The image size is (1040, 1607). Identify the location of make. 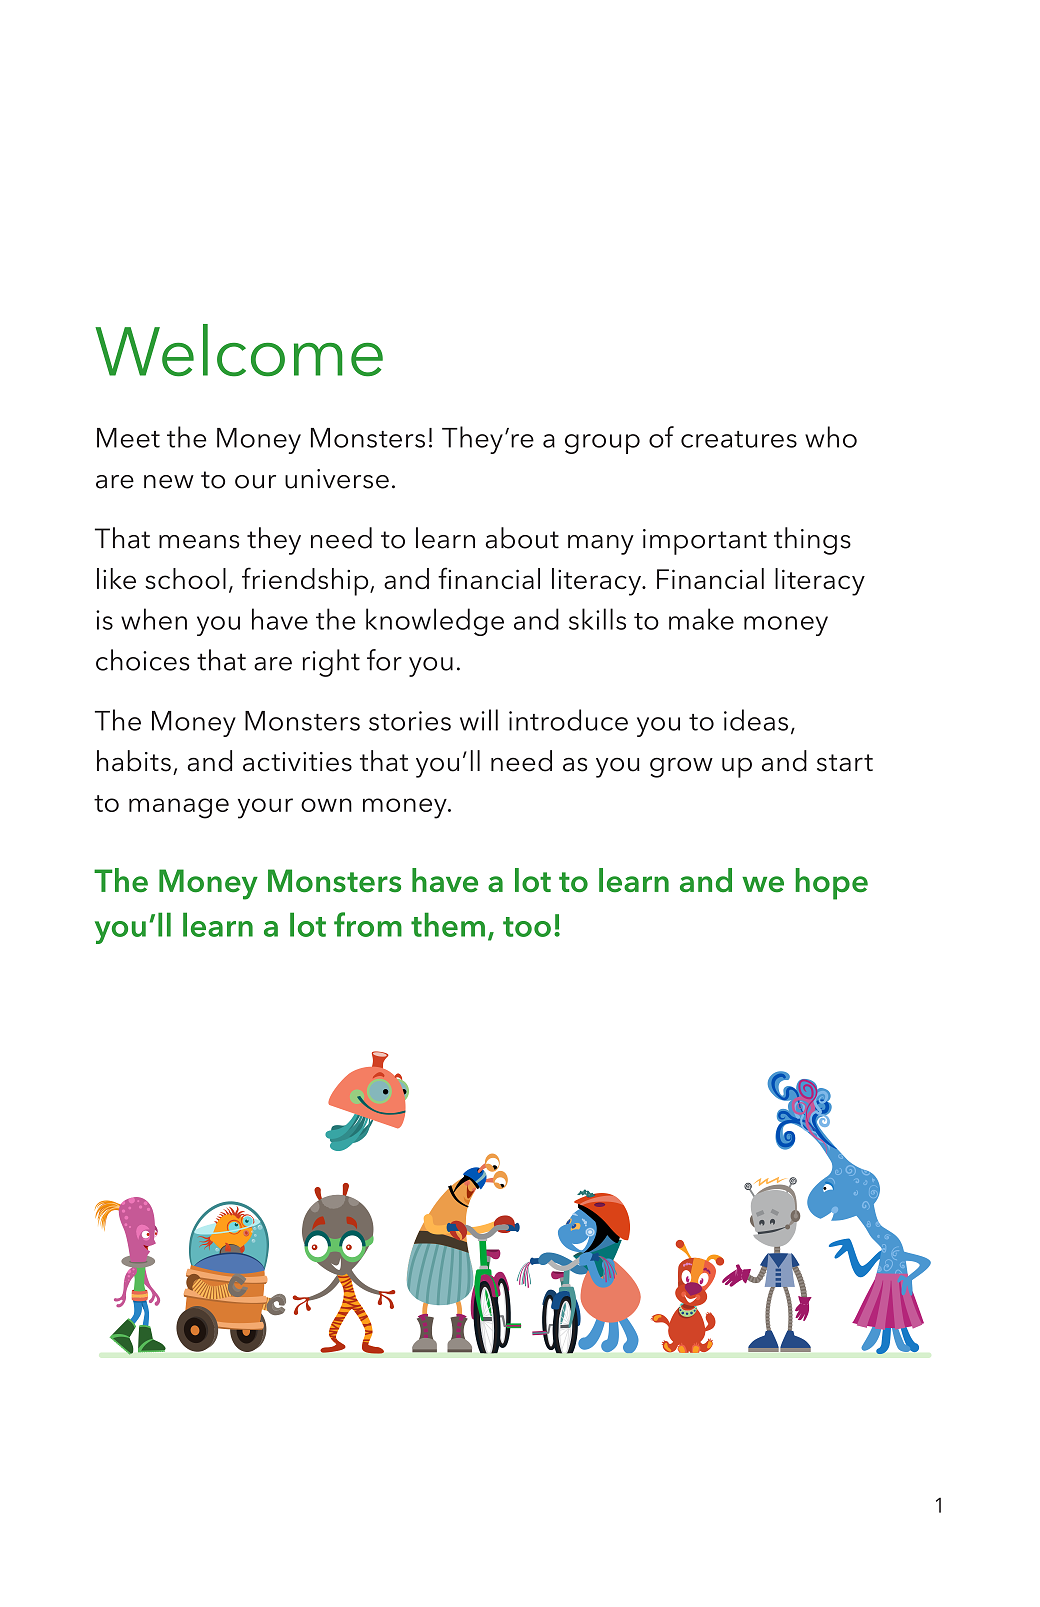
(701, 619).
